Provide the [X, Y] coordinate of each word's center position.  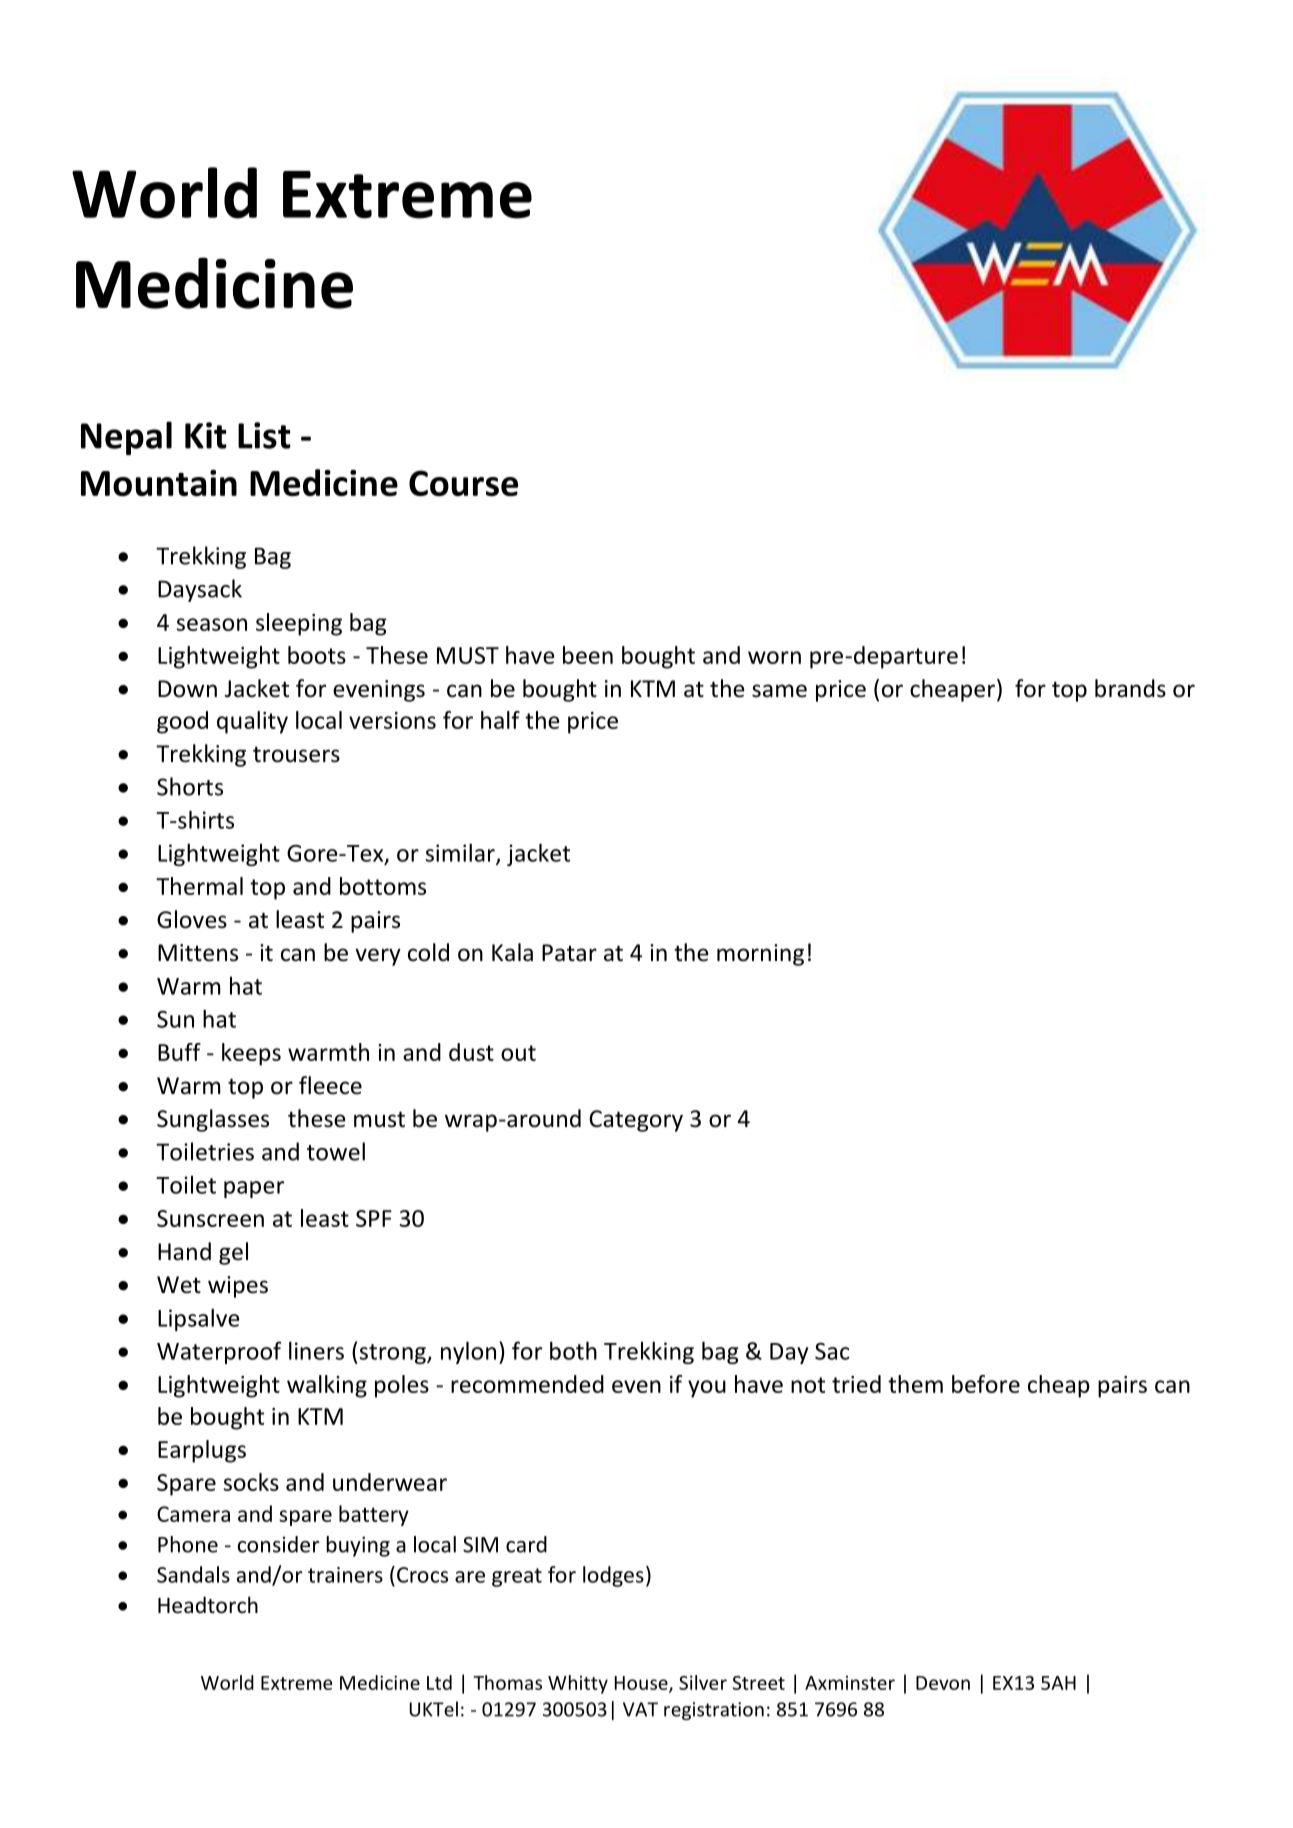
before [986, 1384]
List [264, 435]
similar [461, 853]
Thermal [199, 886]
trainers [345, 1575]
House [642, 1684]
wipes [238, 1287]
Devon [943, 1683]
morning [760, 955]
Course [463, 483]
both [573, 1350]
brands [1130, 688]
